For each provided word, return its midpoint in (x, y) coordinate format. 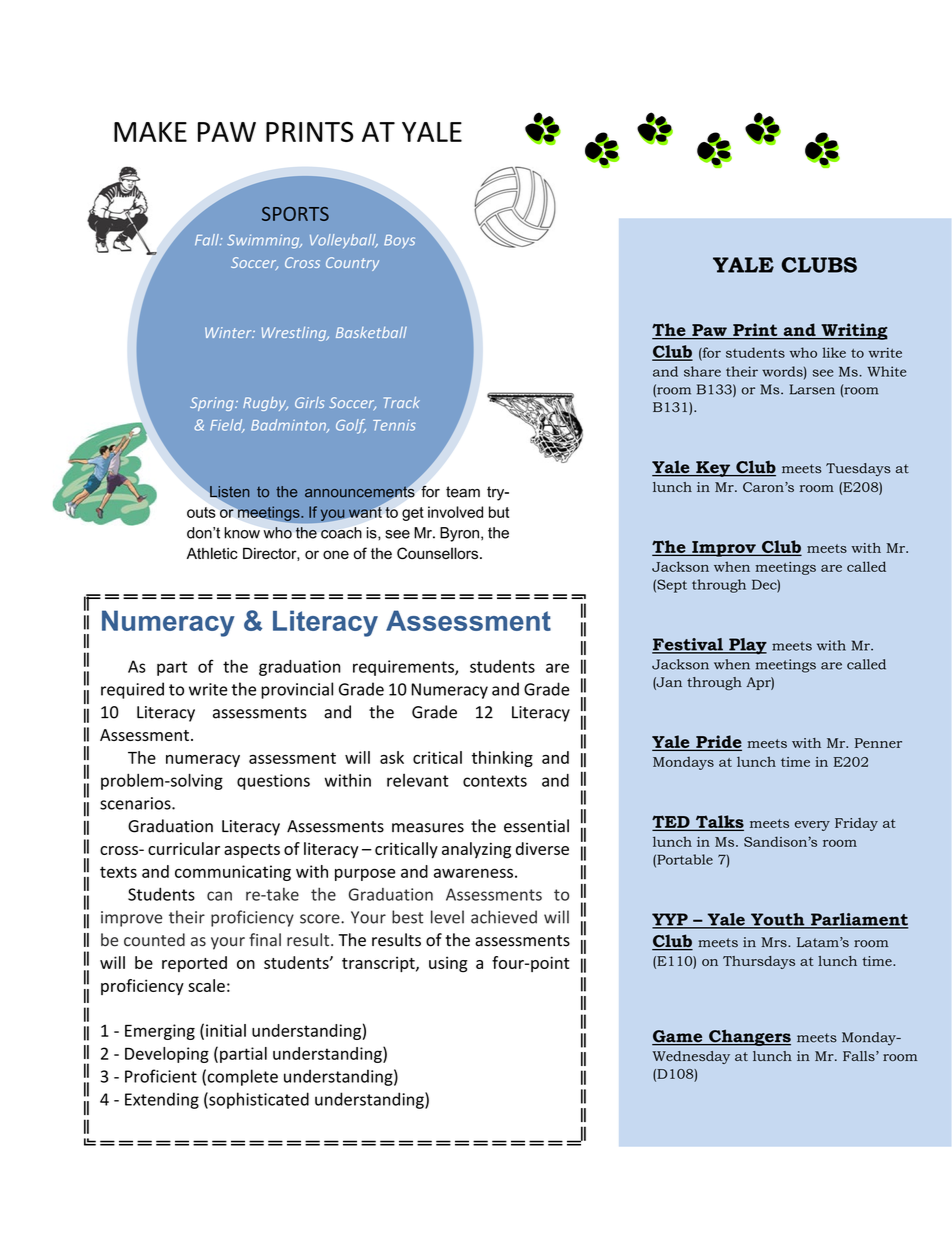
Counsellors (439, 553)
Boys (399, 242)
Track (402, 402)
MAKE (150, 132)
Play (747, 646)
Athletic (212, 553)
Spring (213, 404)
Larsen (812, 389)
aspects (252, 851)
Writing (853, 331)
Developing (167, 1055)
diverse (542, 848)
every (812, 826)
